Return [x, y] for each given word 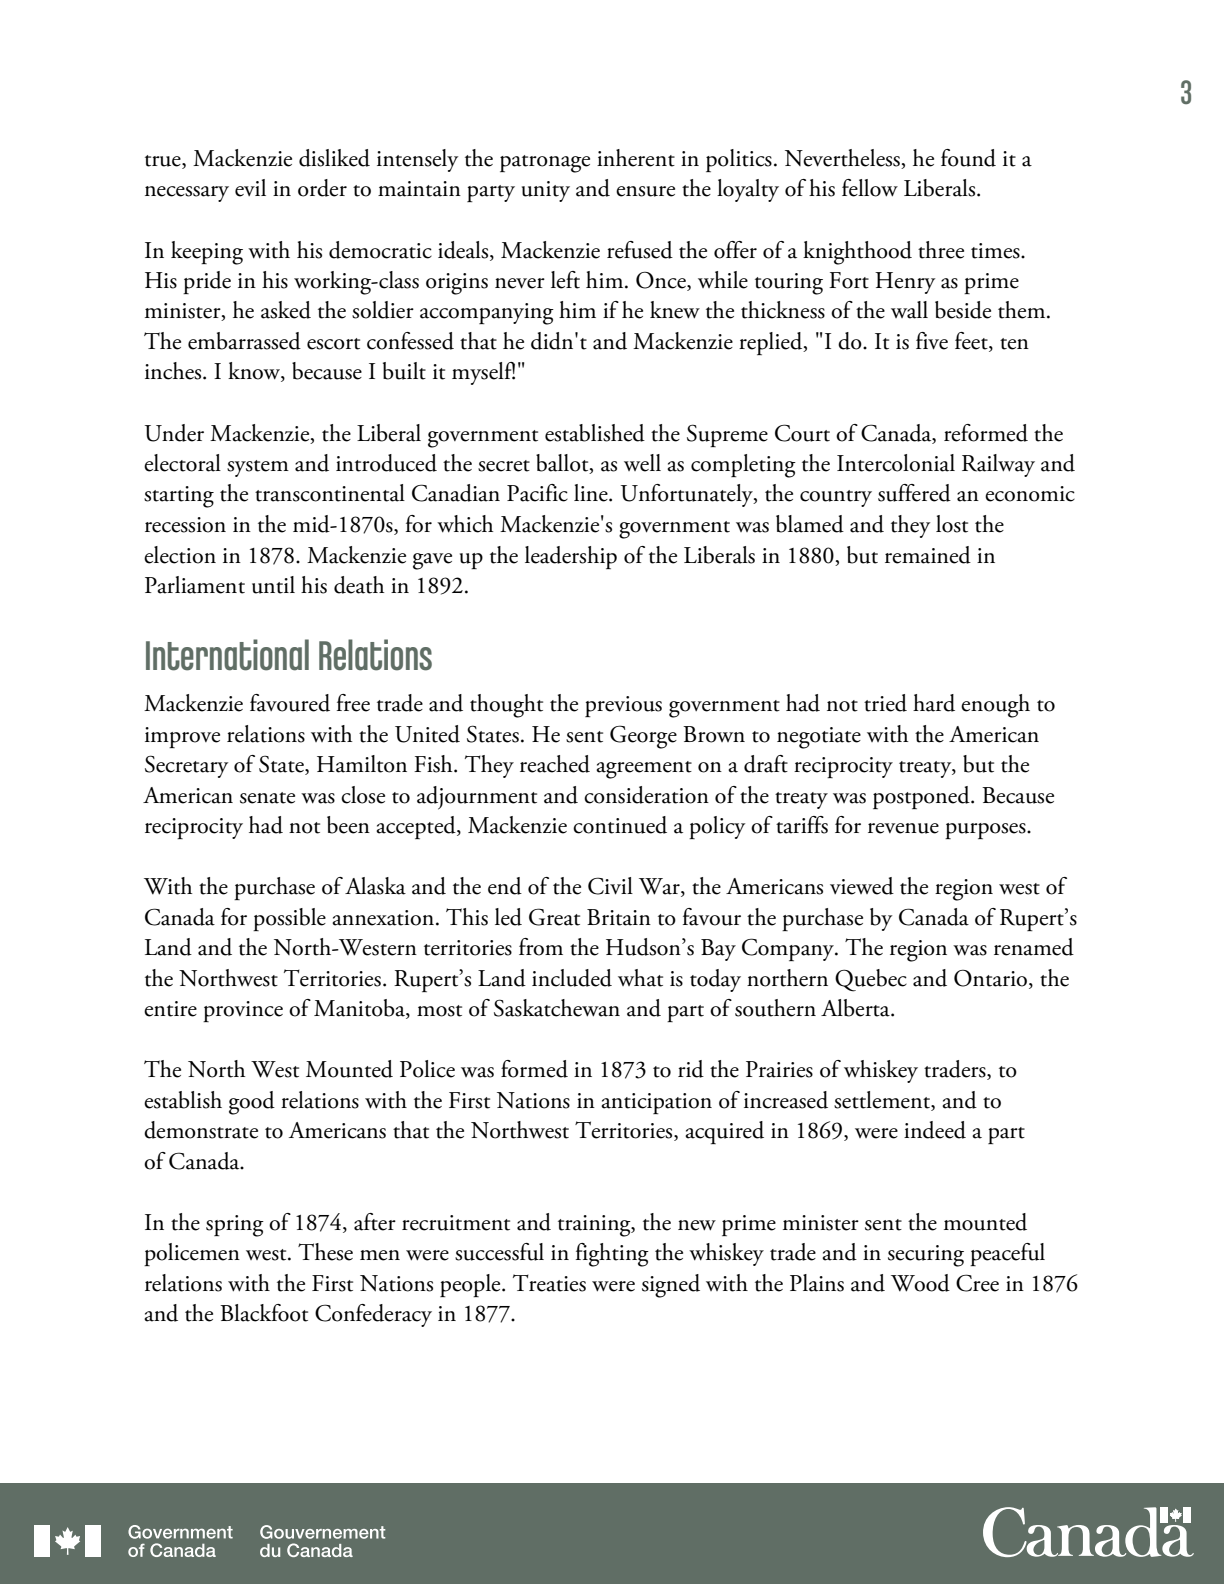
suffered [914, 493]
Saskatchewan [557, 1008]
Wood [920, 1283]
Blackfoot [264, 1313]
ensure [645, 191]
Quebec [871, 980]
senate [267, 798]
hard [934, 703]
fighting [612, 1255]
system [258, 468]
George [643, 737]
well [642, 463]
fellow [870, 188]
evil [250, 188]
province [243, 1011]
